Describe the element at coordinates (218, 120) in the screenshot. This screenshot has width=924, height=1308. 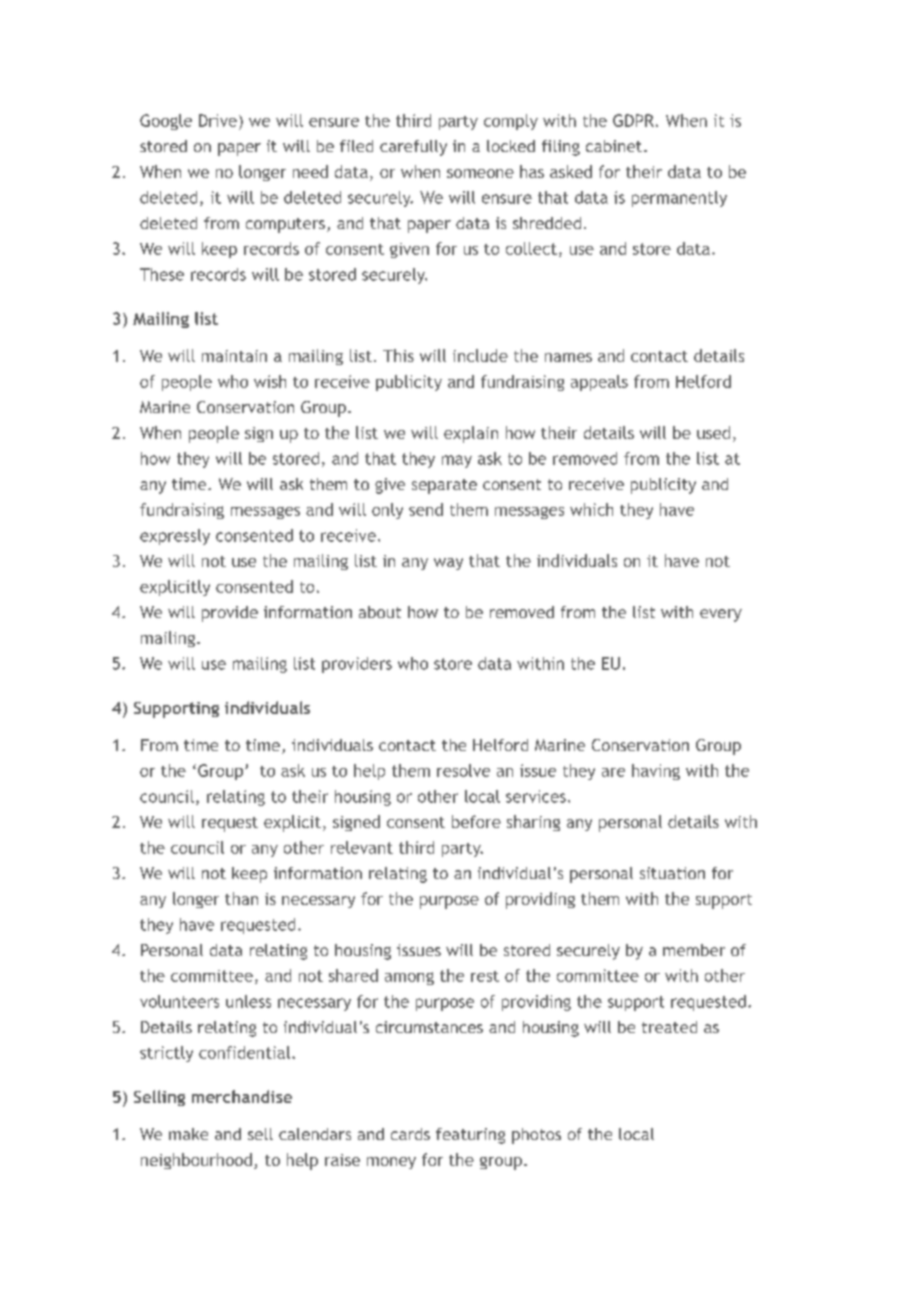
I see `Drive` at that location.
